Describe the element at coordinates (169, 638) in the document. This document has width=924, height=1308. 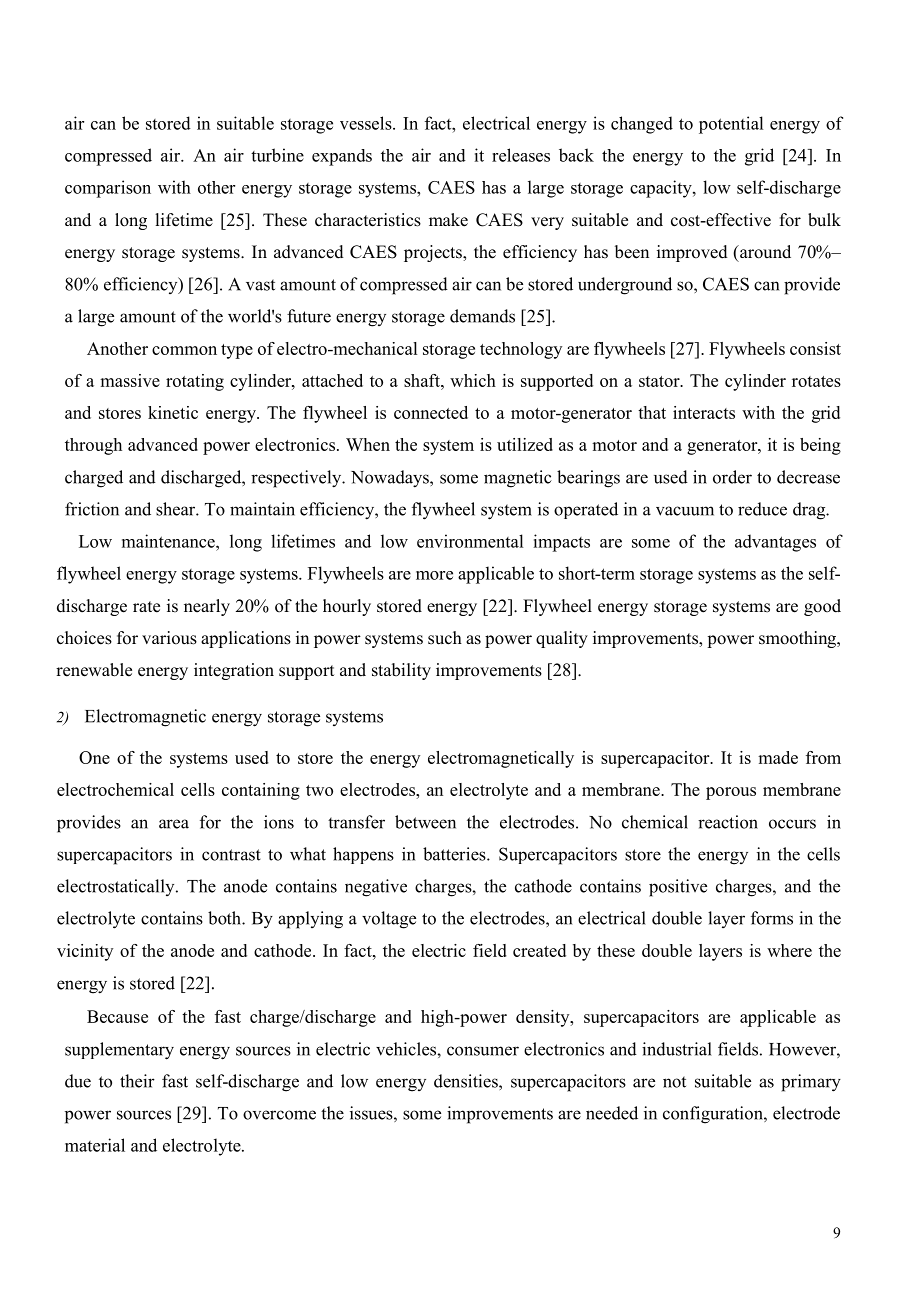
I see `various` at that location.
